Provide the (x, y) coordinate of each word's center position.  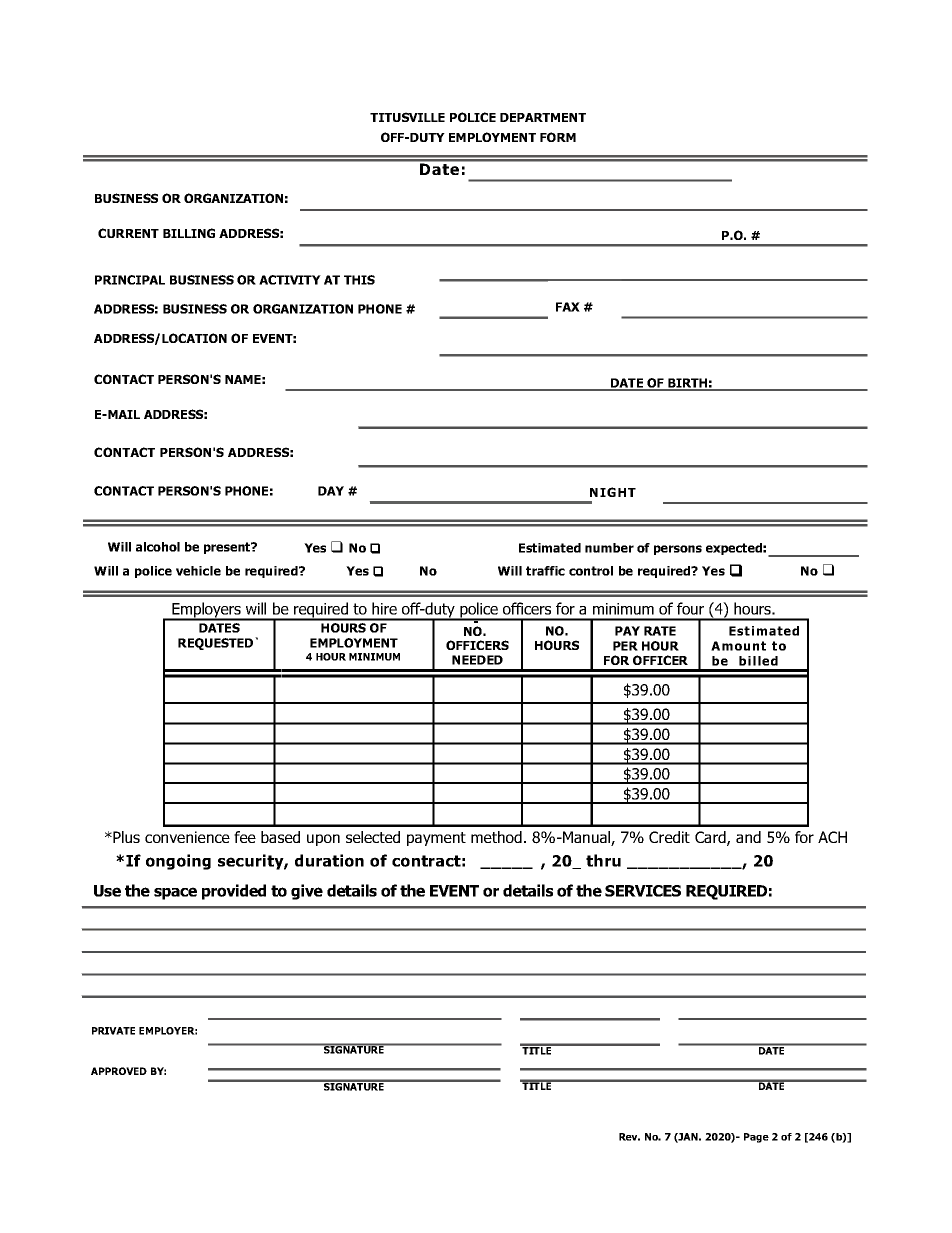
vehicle (198, 571)
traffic (545, 571)
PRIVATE (113, 1031)
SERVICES (643, 891)
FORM (558, 137)
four (690, 608)
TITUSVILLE (407, 117)
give (307, 892)
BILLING (189, 233)
